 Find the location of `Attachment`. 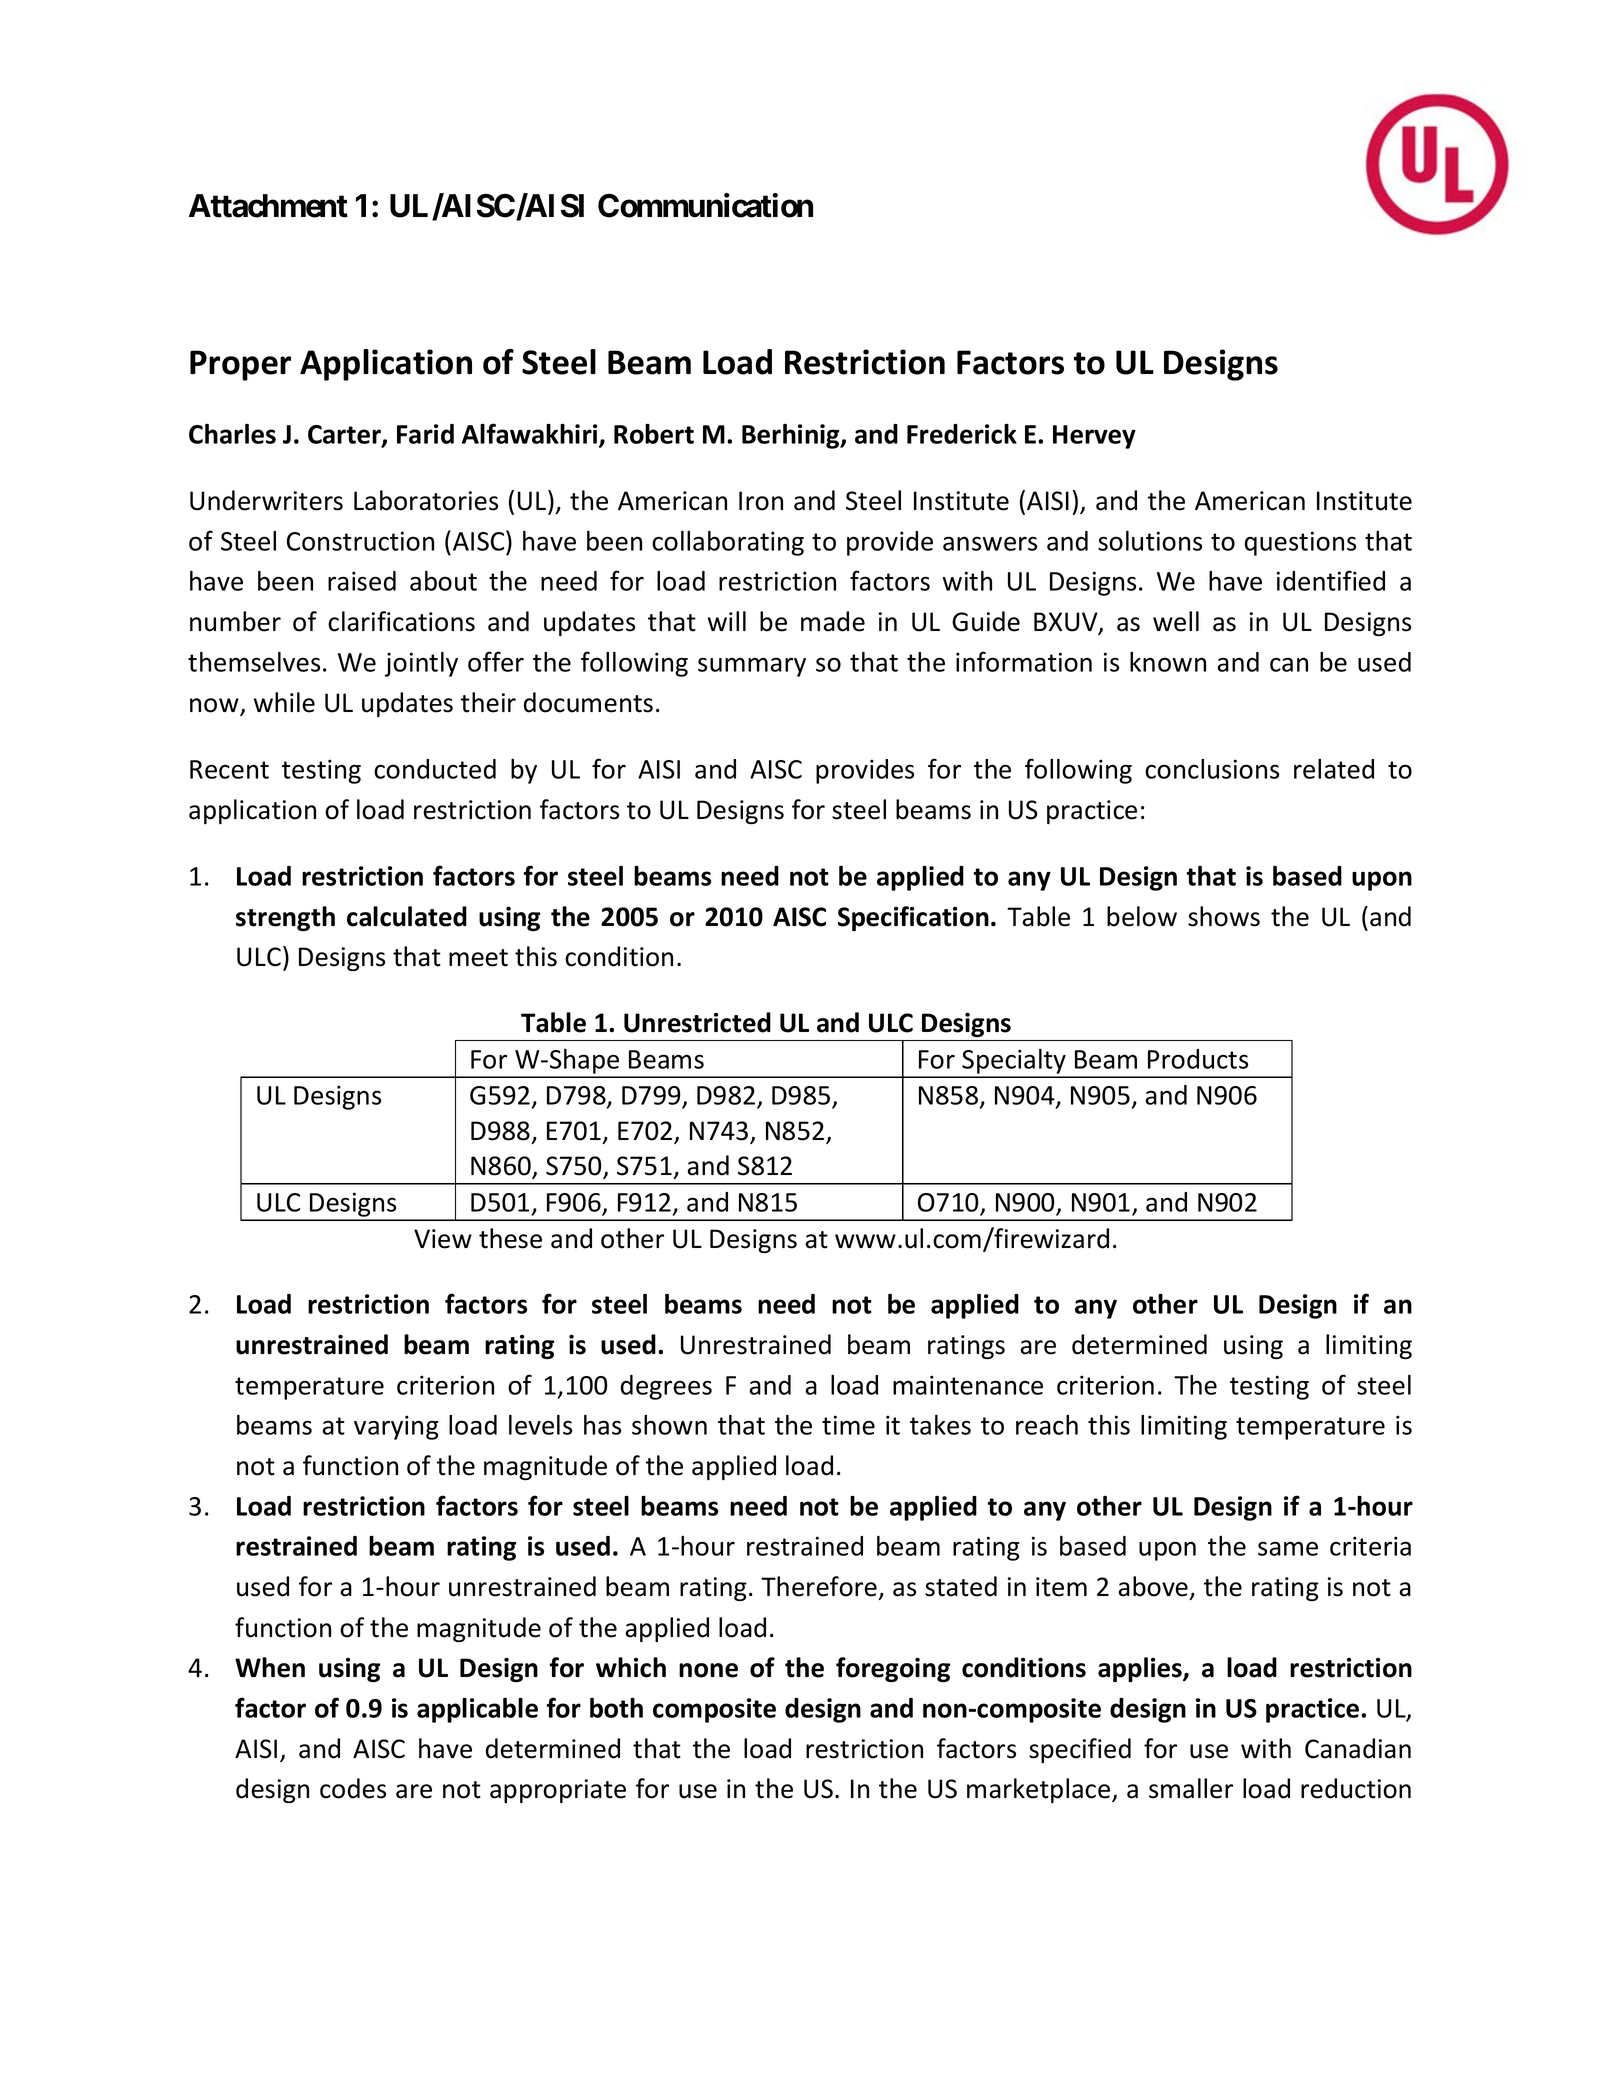

Attachment is located at coordinates (268, 206).
